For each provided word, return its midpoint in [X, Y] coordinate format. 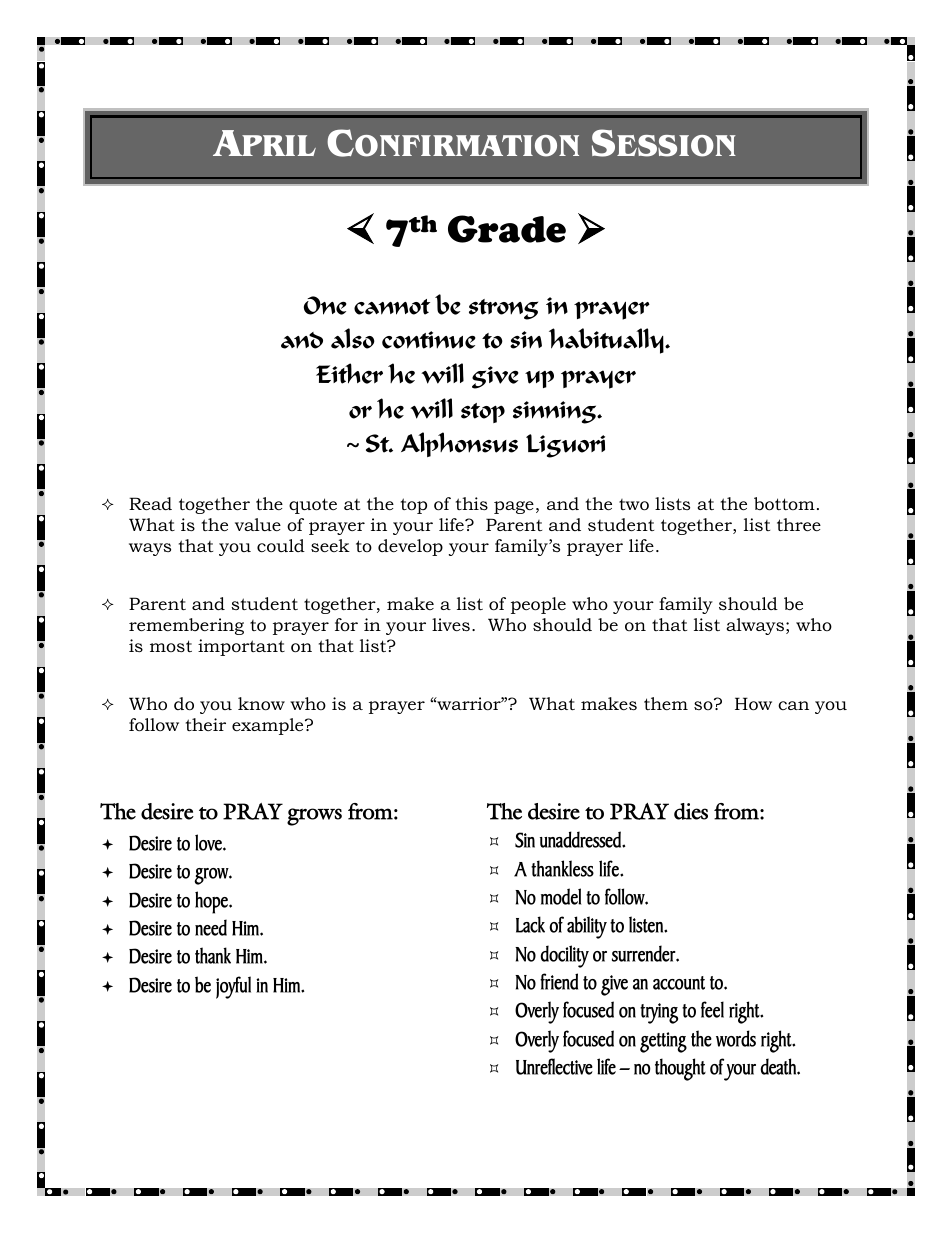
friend [559, 981]
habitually [607, 341]
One [325, 305]
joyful [233, 987]
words [736, 1038]
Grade [507, 229]
